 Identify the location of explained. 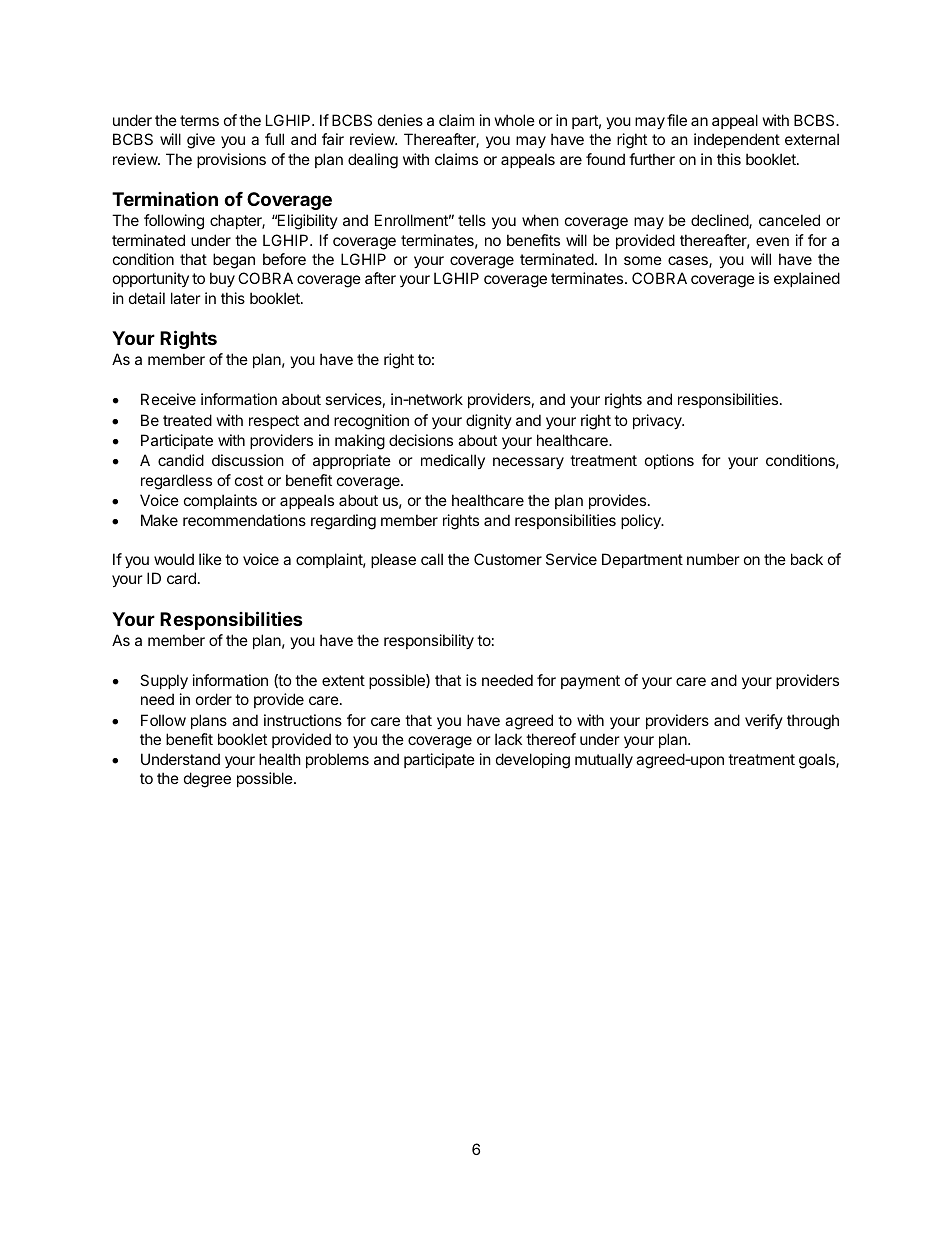
(807, 279).
